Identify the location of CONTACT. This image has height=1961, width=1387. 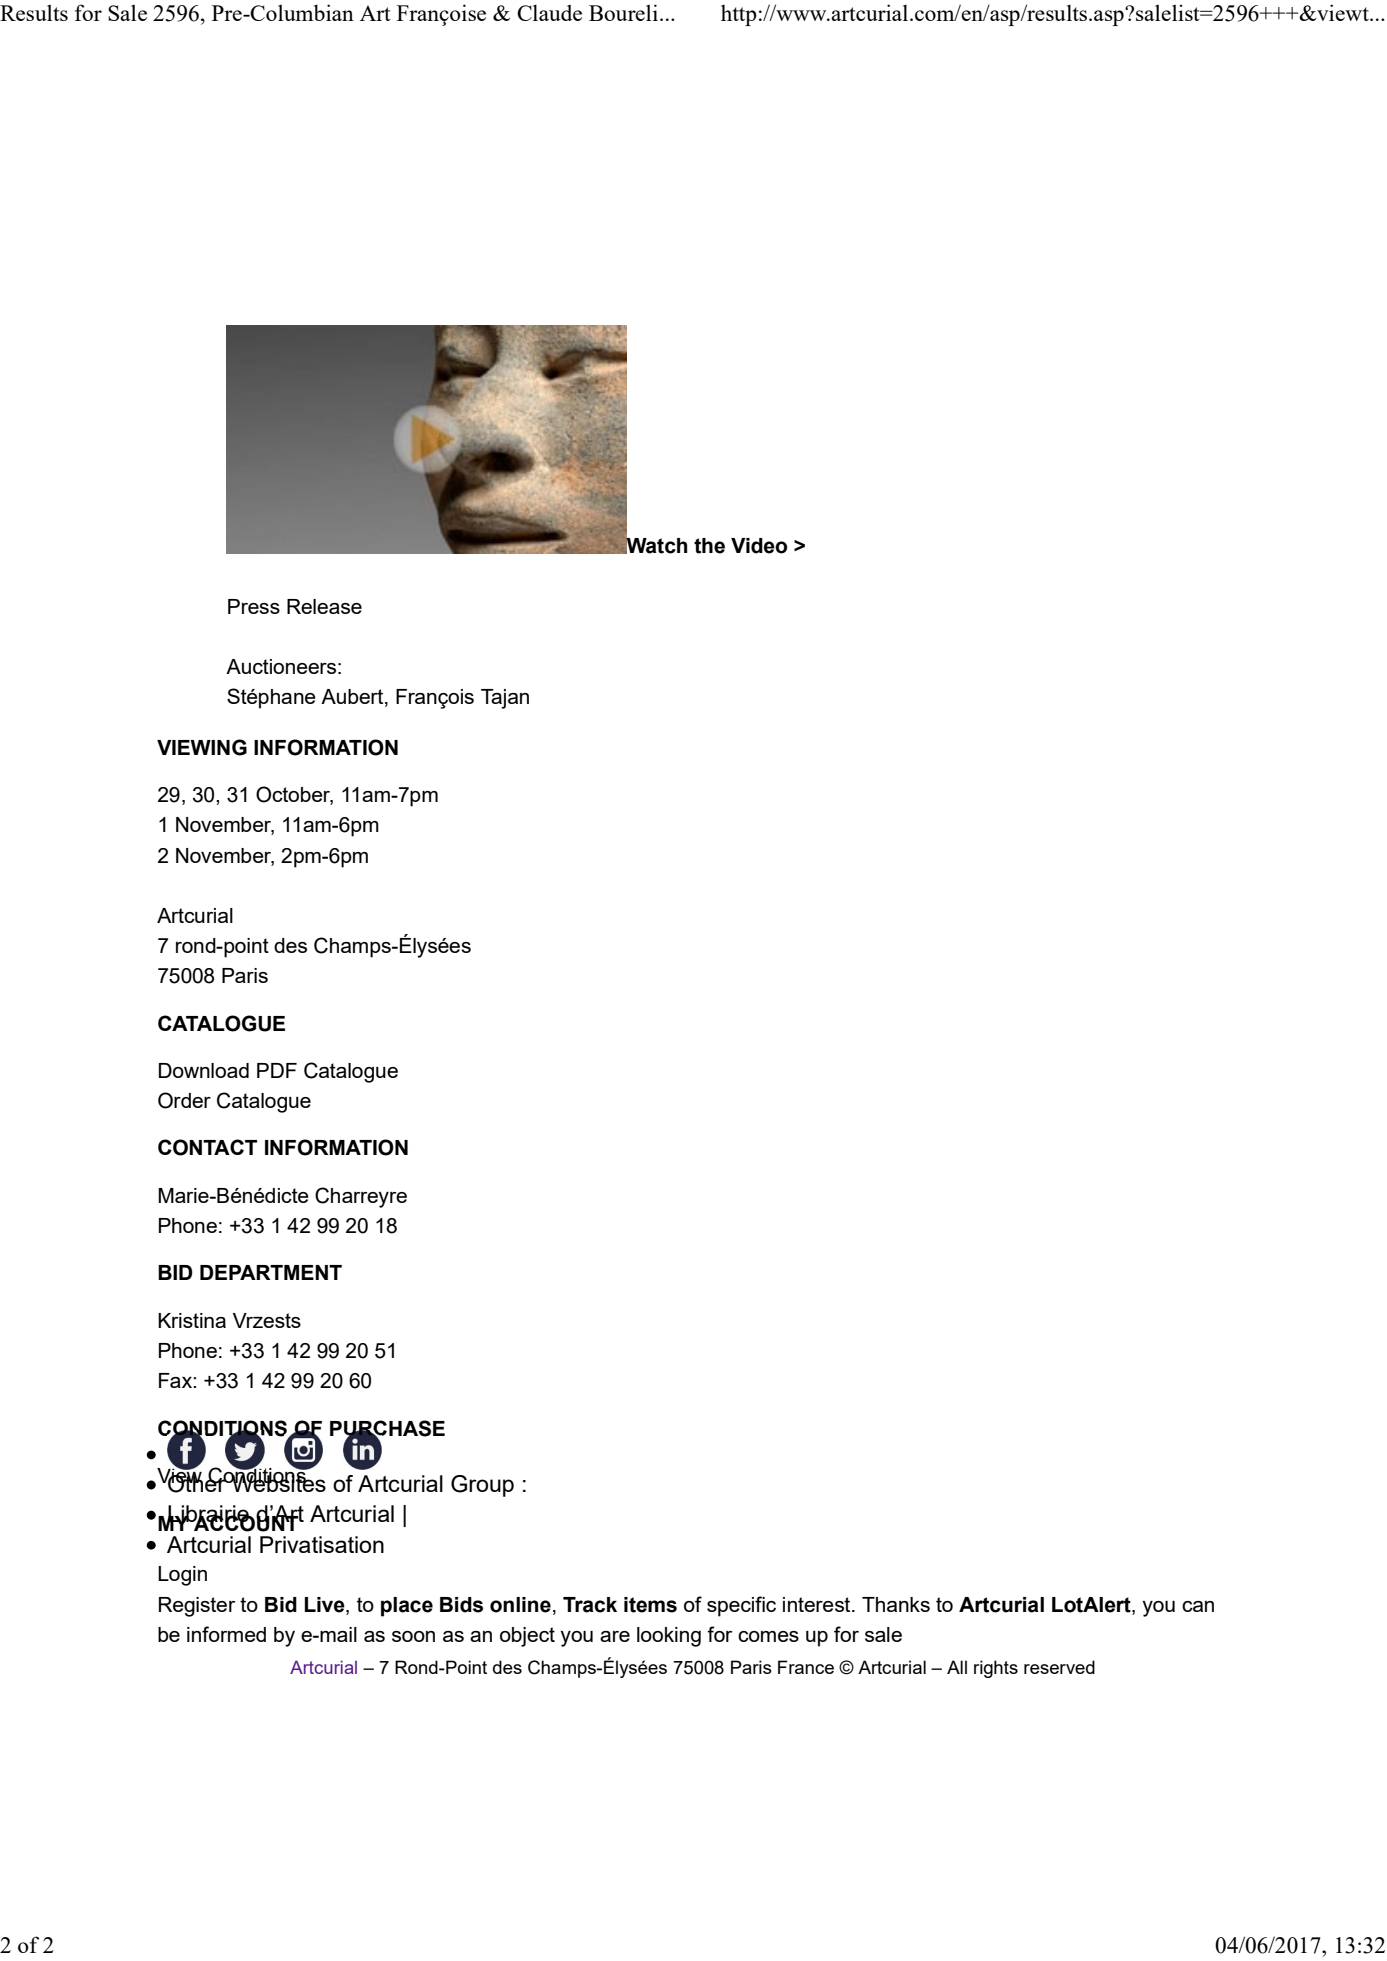
(207, 1147).
